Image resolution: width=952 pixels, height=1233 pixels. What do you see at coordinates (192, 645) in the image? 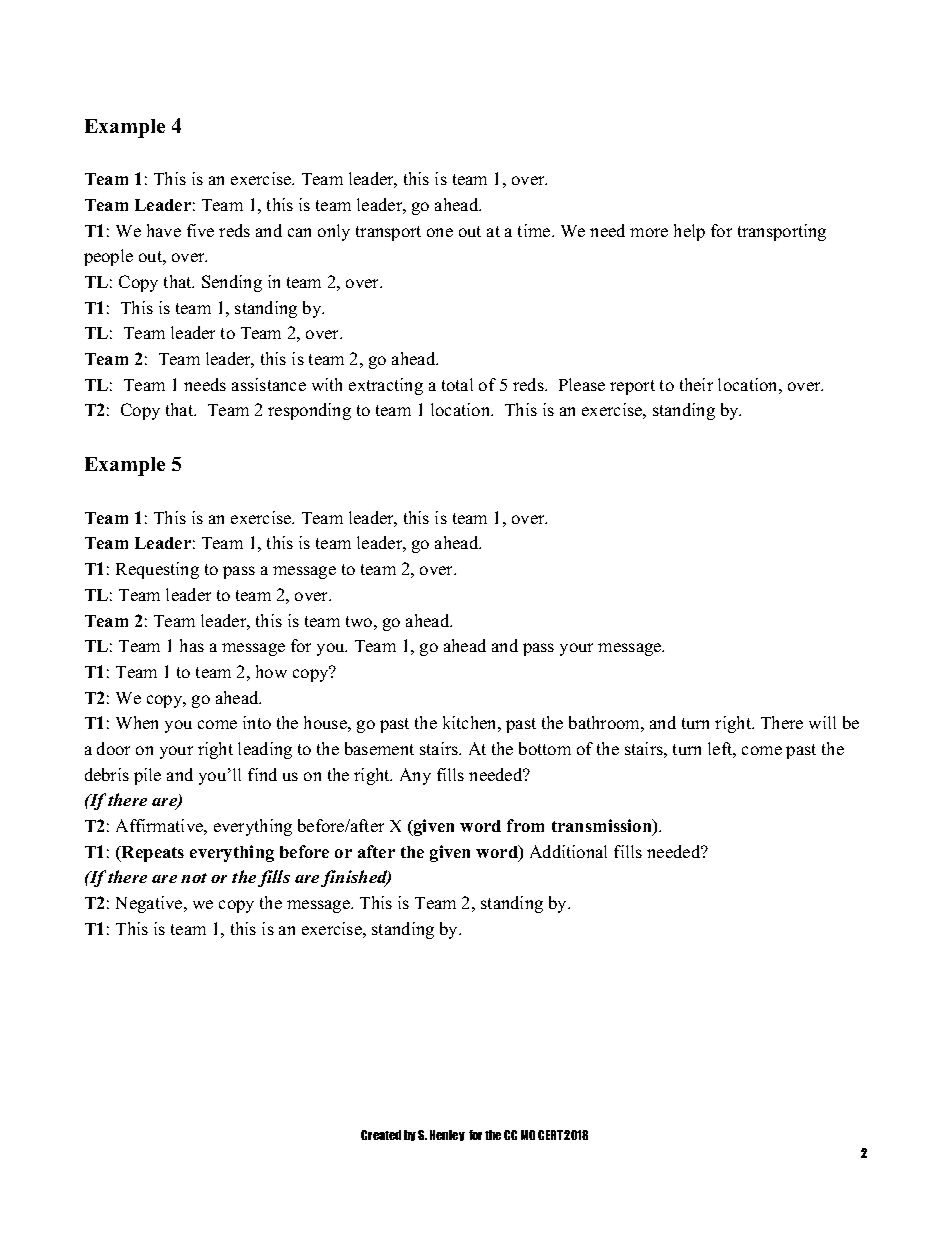
I see `has` at bounding box center [192, 645].
